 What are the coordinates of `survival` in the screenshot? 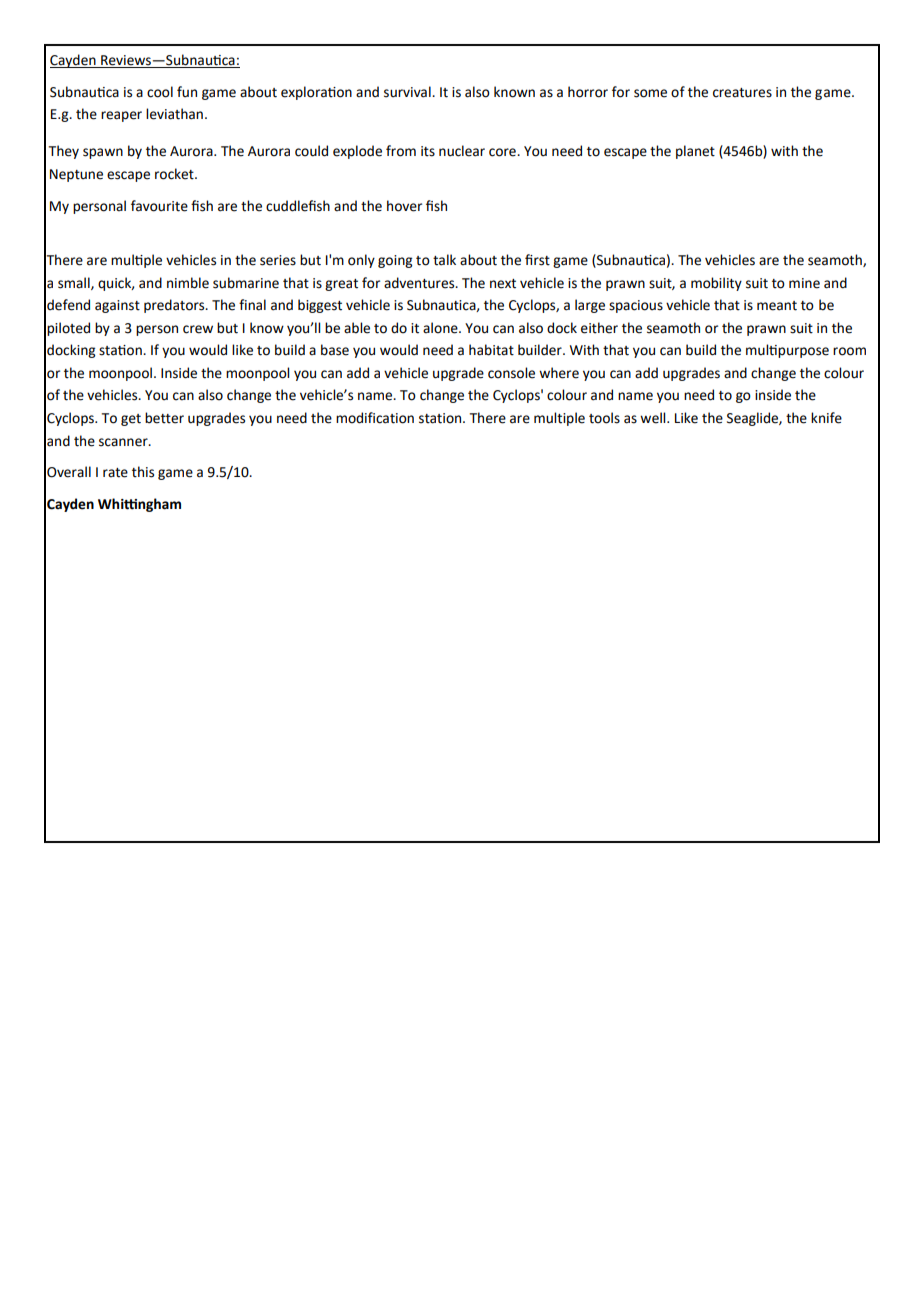 It's located at (408, 92).
